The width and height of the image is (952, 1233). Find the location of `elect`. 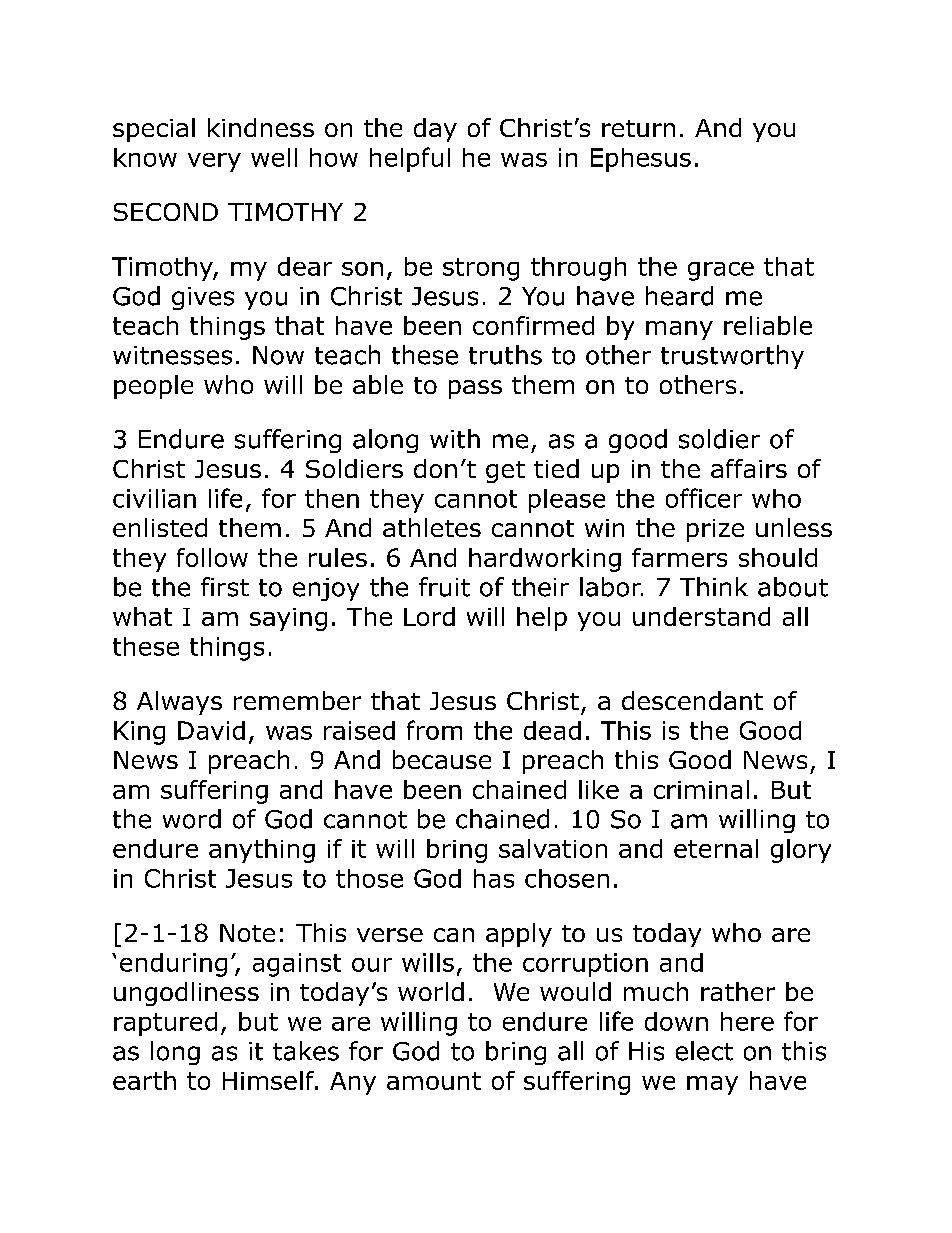

elect is located at coordinates (704, 1051).
